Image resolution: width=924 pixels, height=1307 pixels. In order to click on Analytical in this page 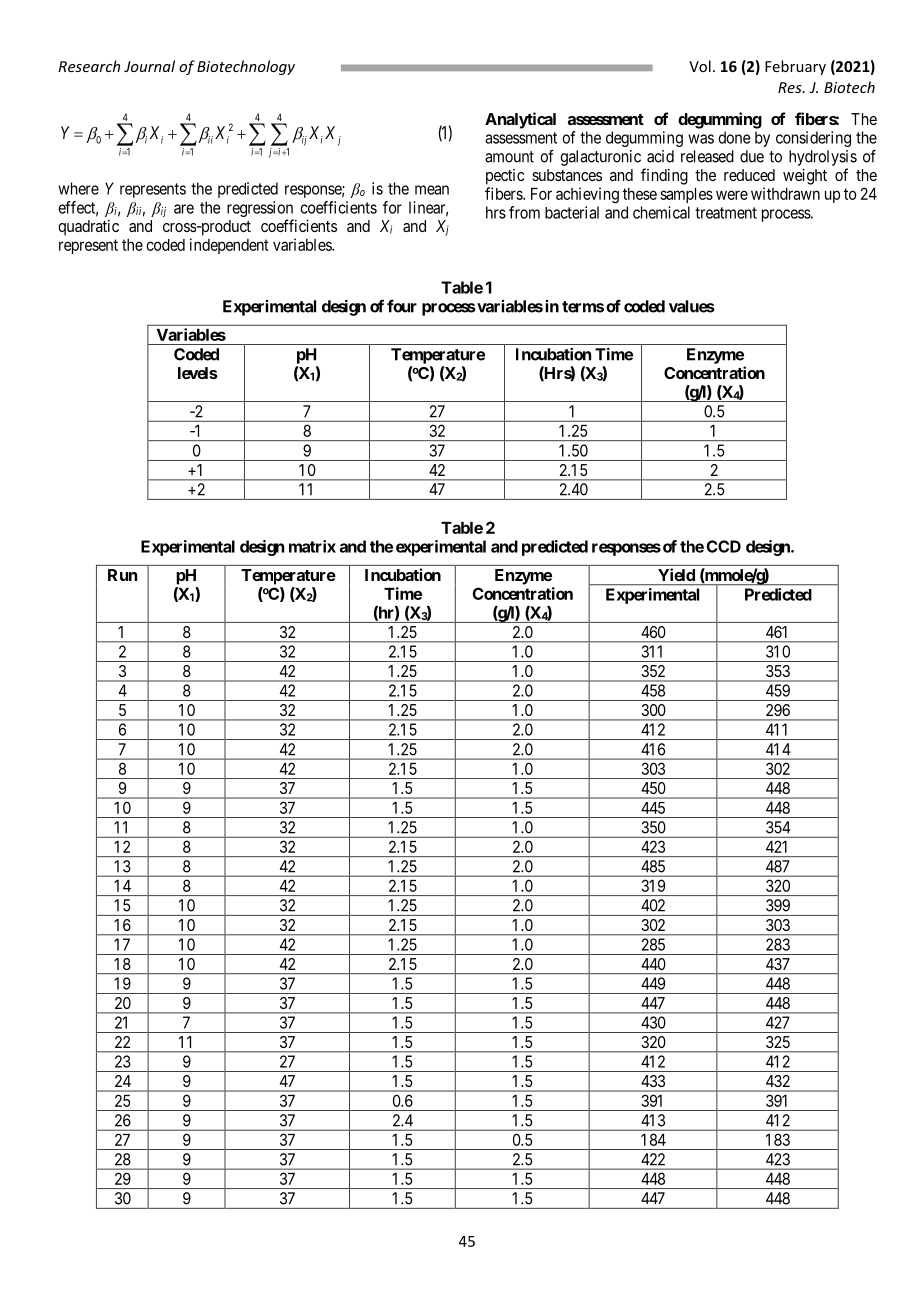, I will do `click(520, 120)`.
